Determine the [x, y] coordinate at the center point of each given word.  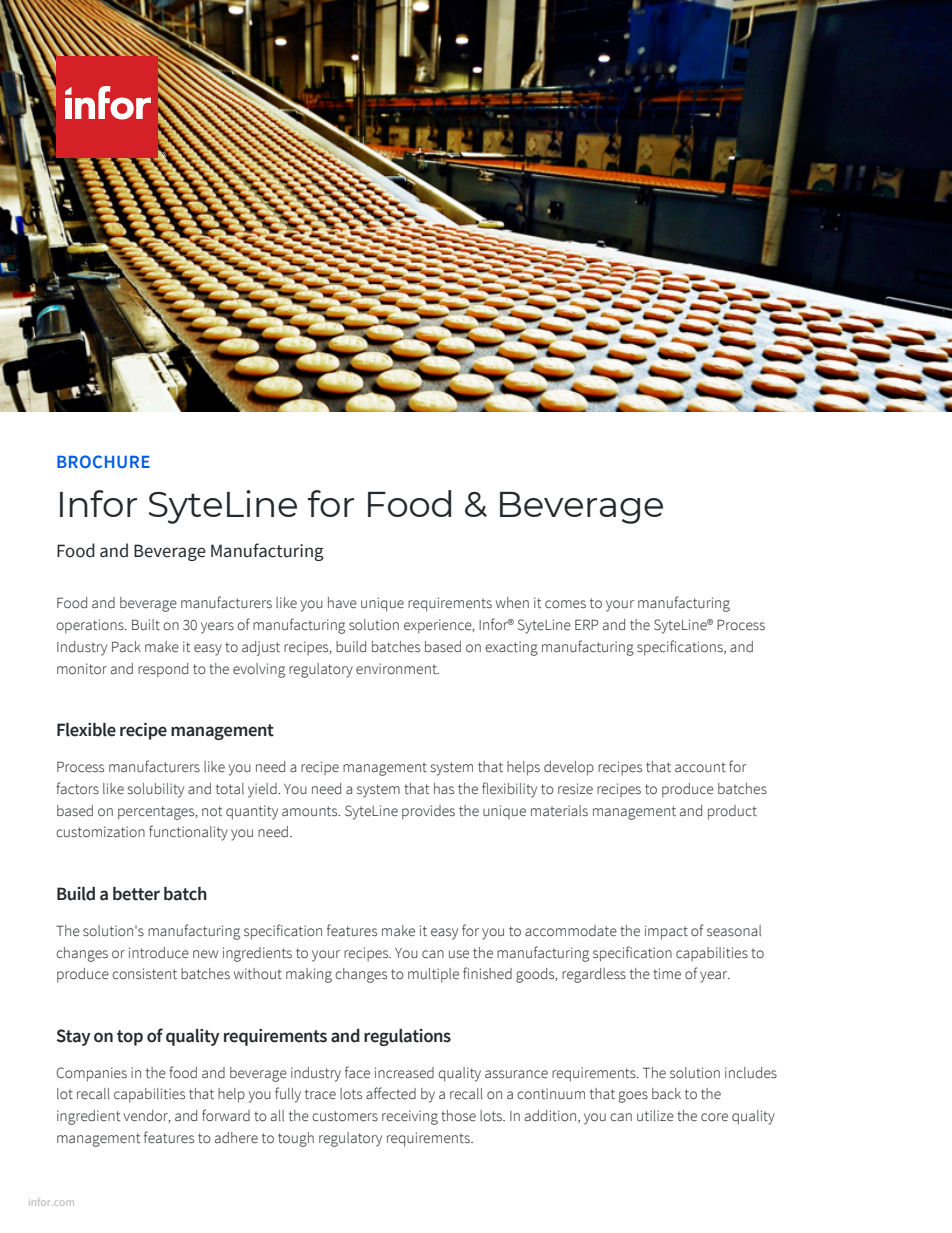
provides [428, 812]
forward [226, 1115]
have [342, 603]
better [136, 894]
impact [666, 932]
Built [146, 625]
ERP [587, 624]
